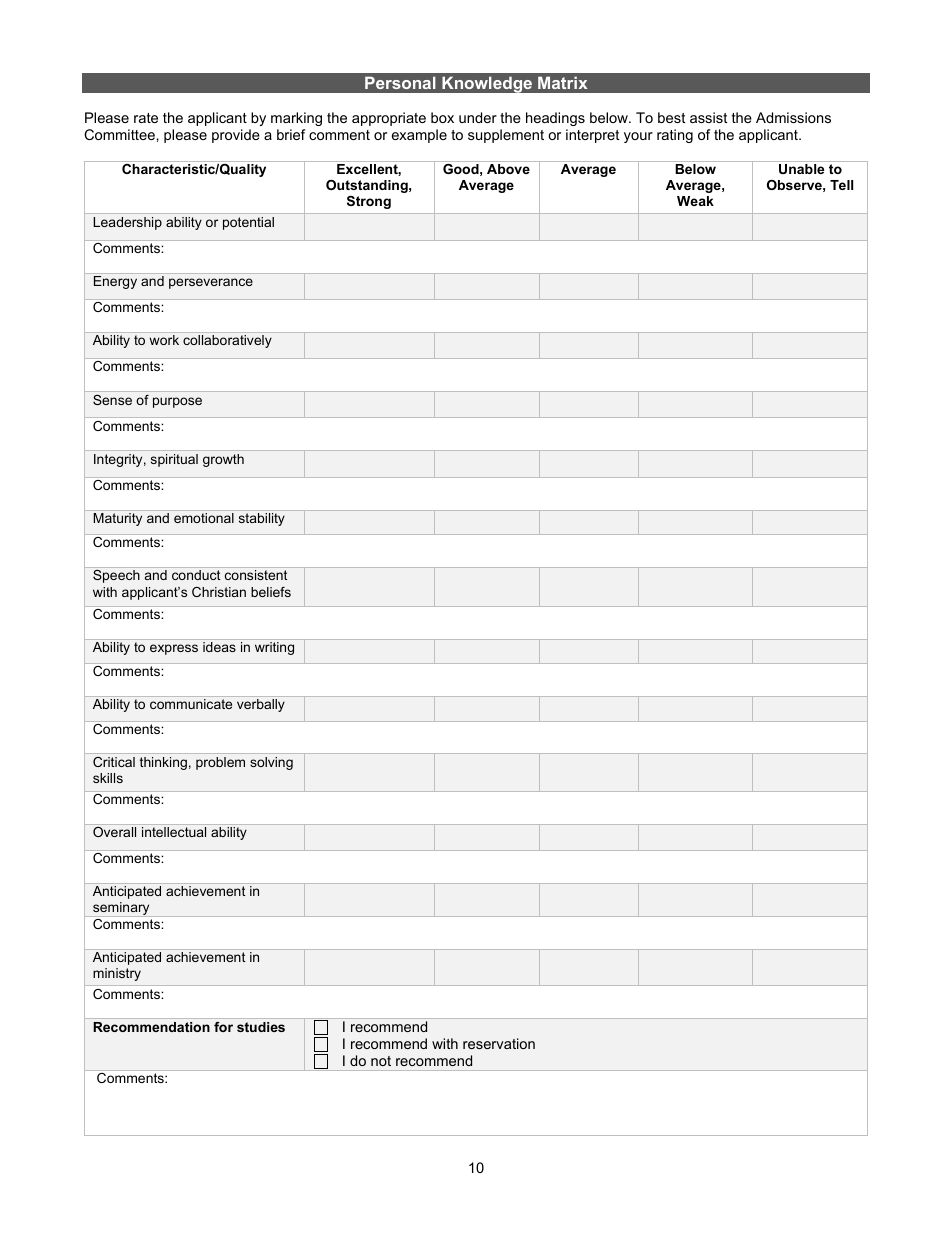  Describe the element at coordinates (708, 117) in the screenshot. I see `assist` at that location.
